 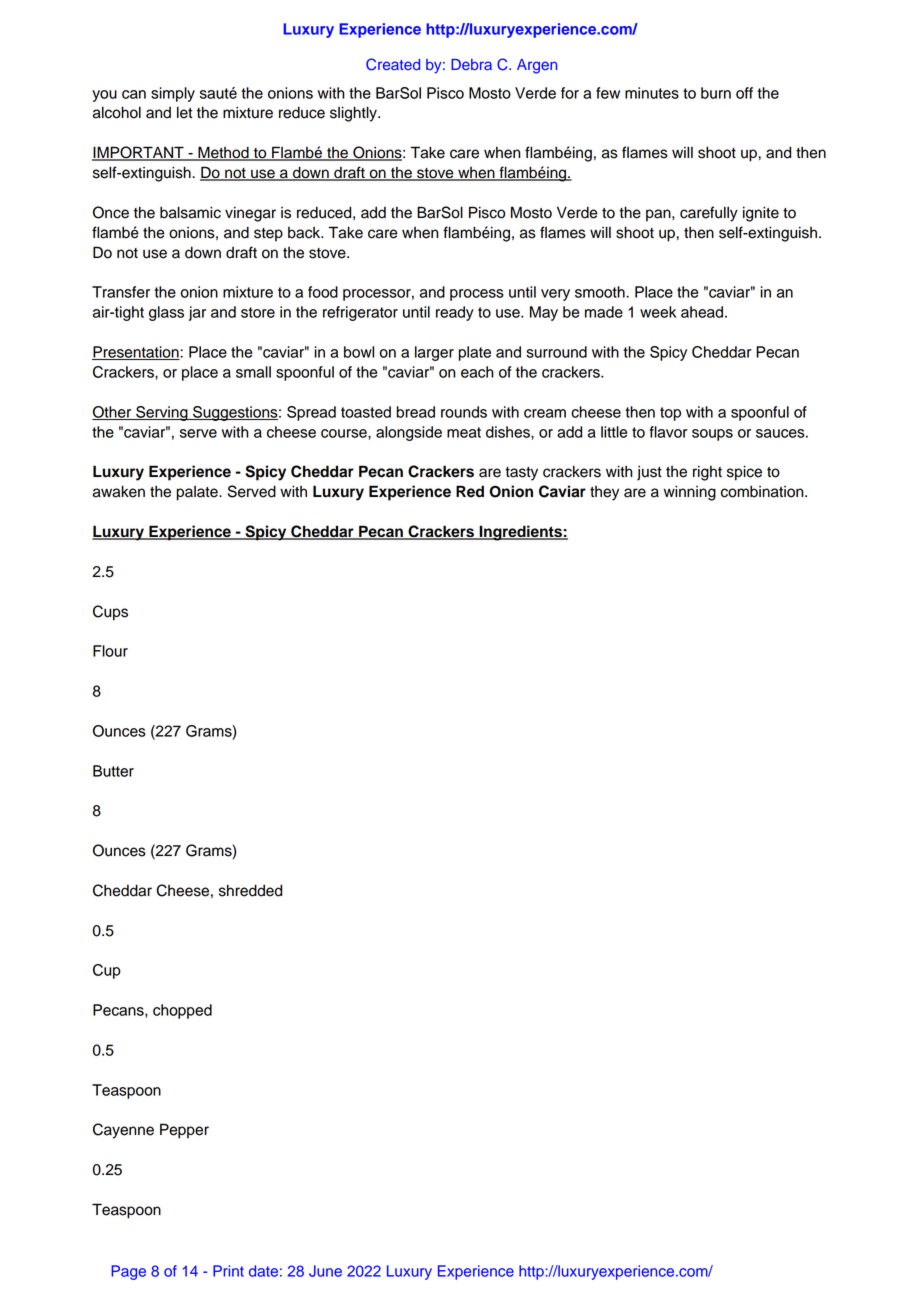 What do you see at coordinates (471, 65) in the image?
I see `Debra` at bounding box center [471, 65].
